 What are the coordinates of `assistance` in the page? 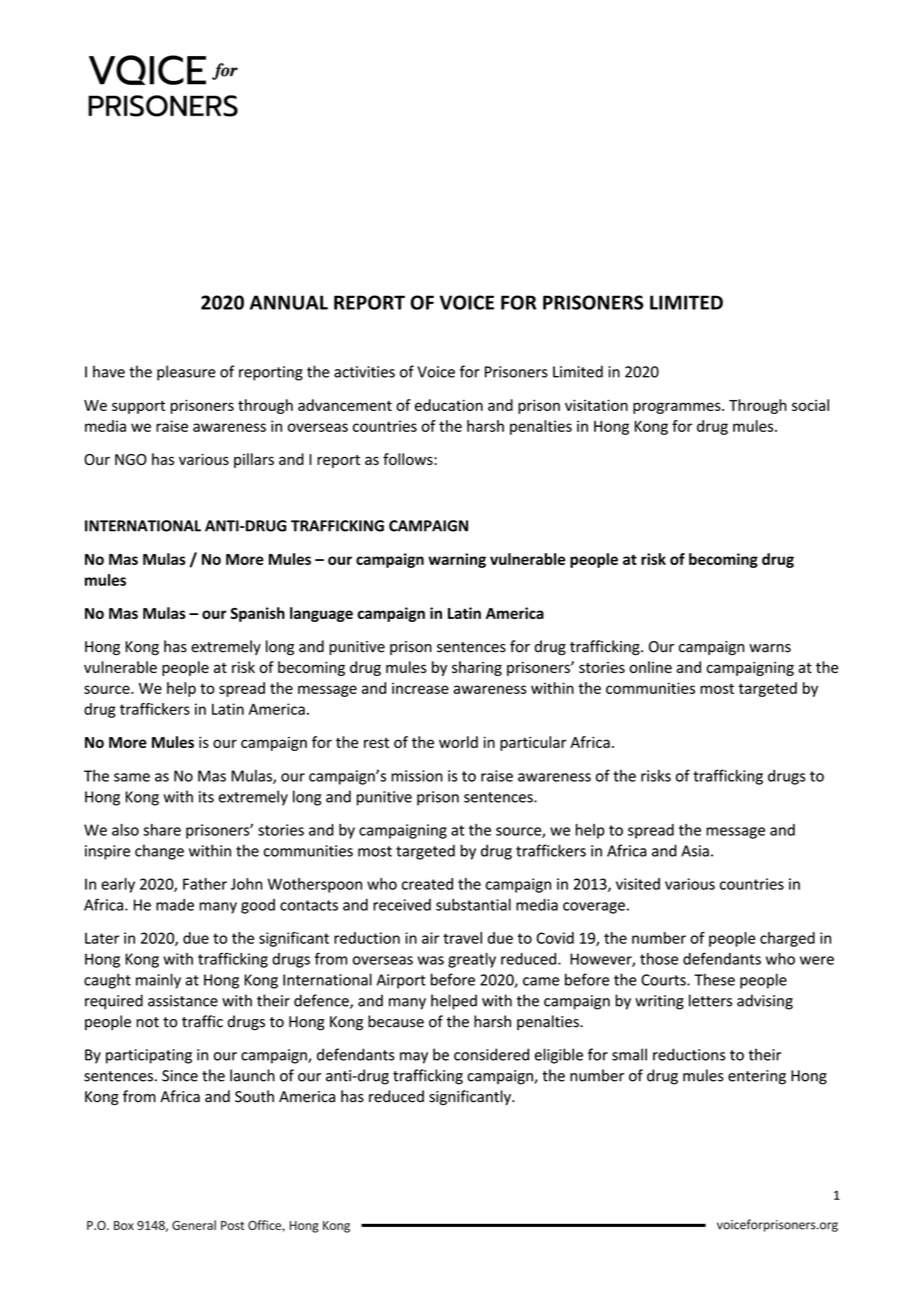 It's located at (183, 1001).
